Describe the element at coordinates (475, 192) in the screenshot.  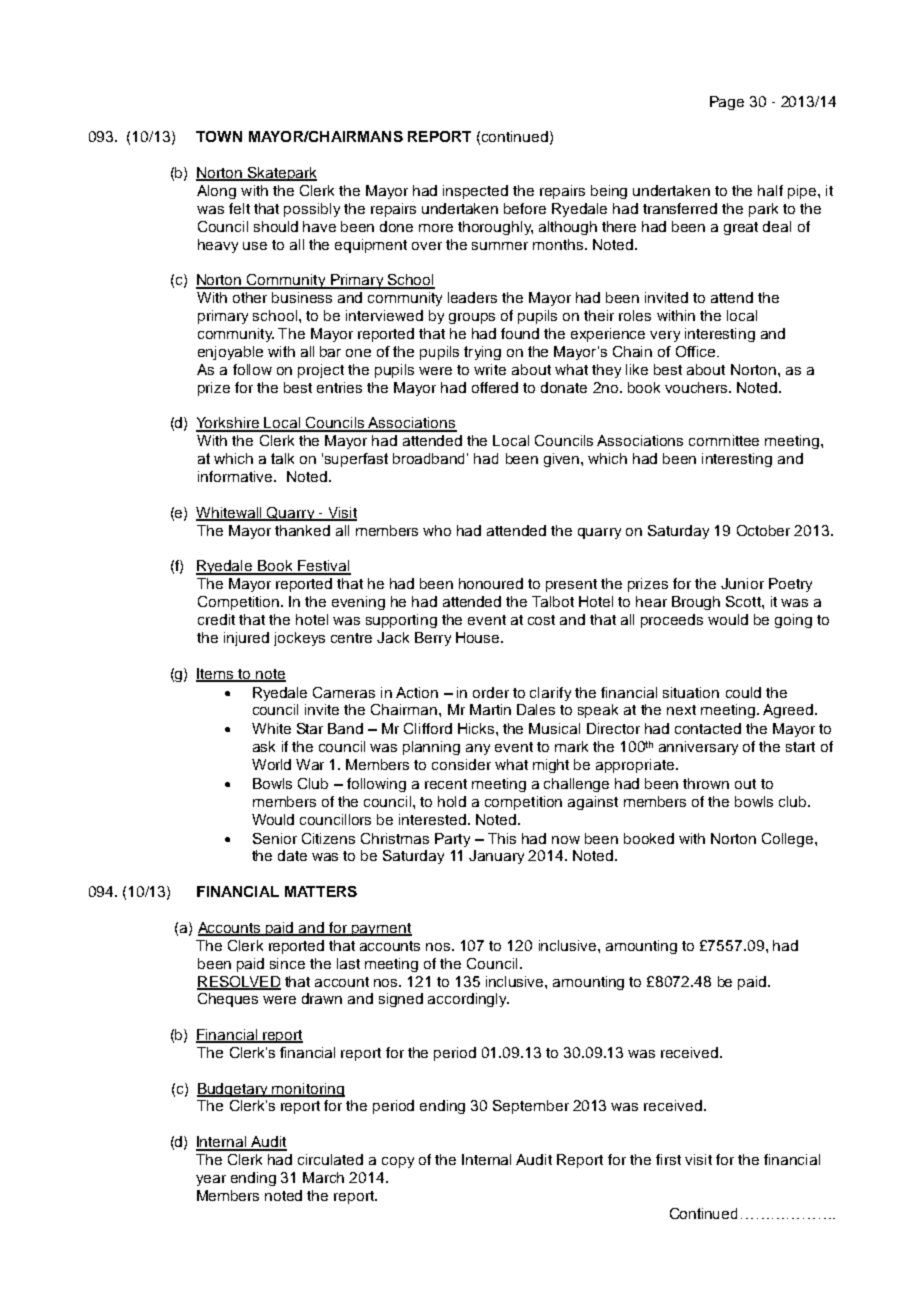
I see `inspected` at that location.
